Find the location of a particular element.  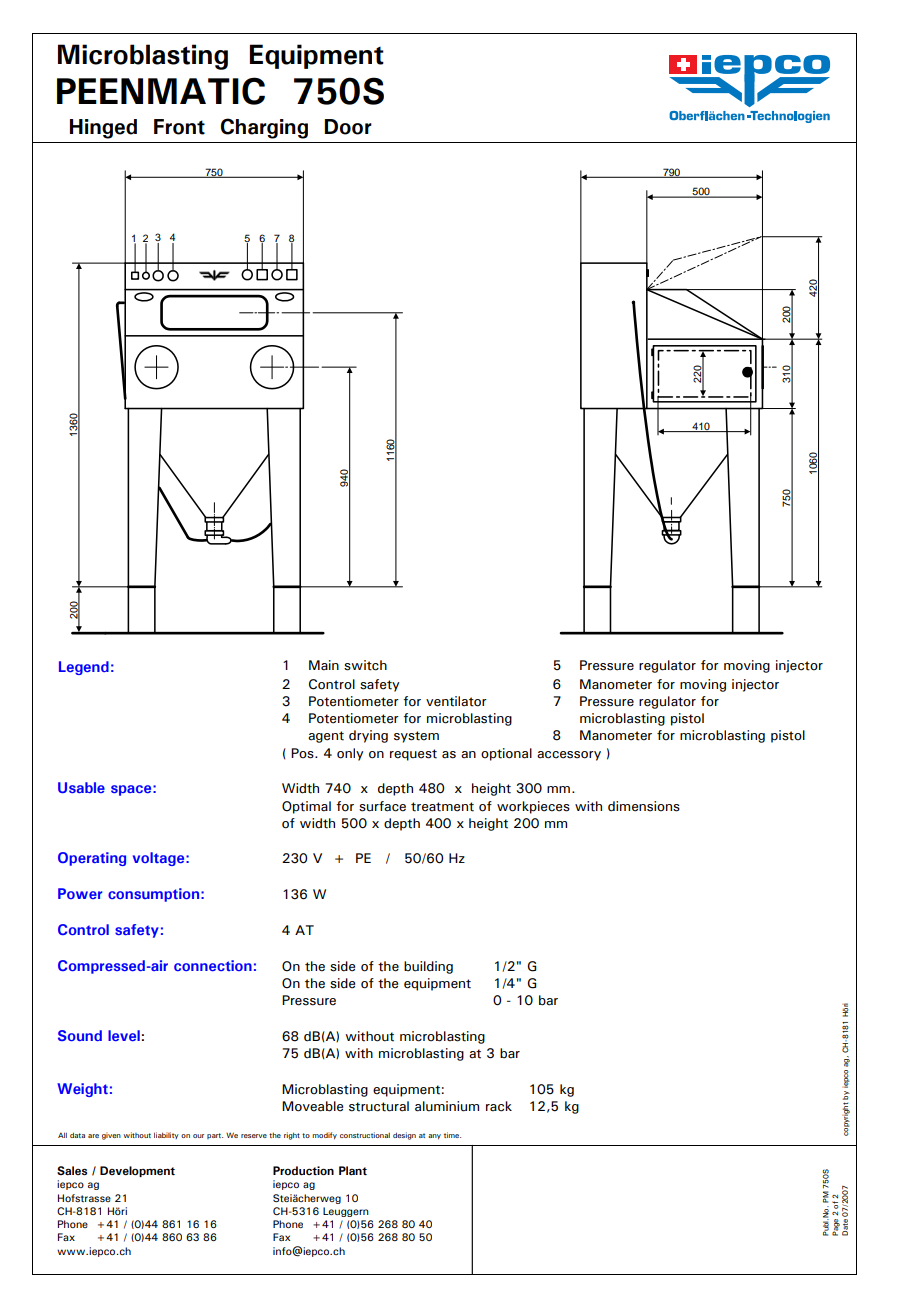

Legend is located at coordinates (84, 668).
